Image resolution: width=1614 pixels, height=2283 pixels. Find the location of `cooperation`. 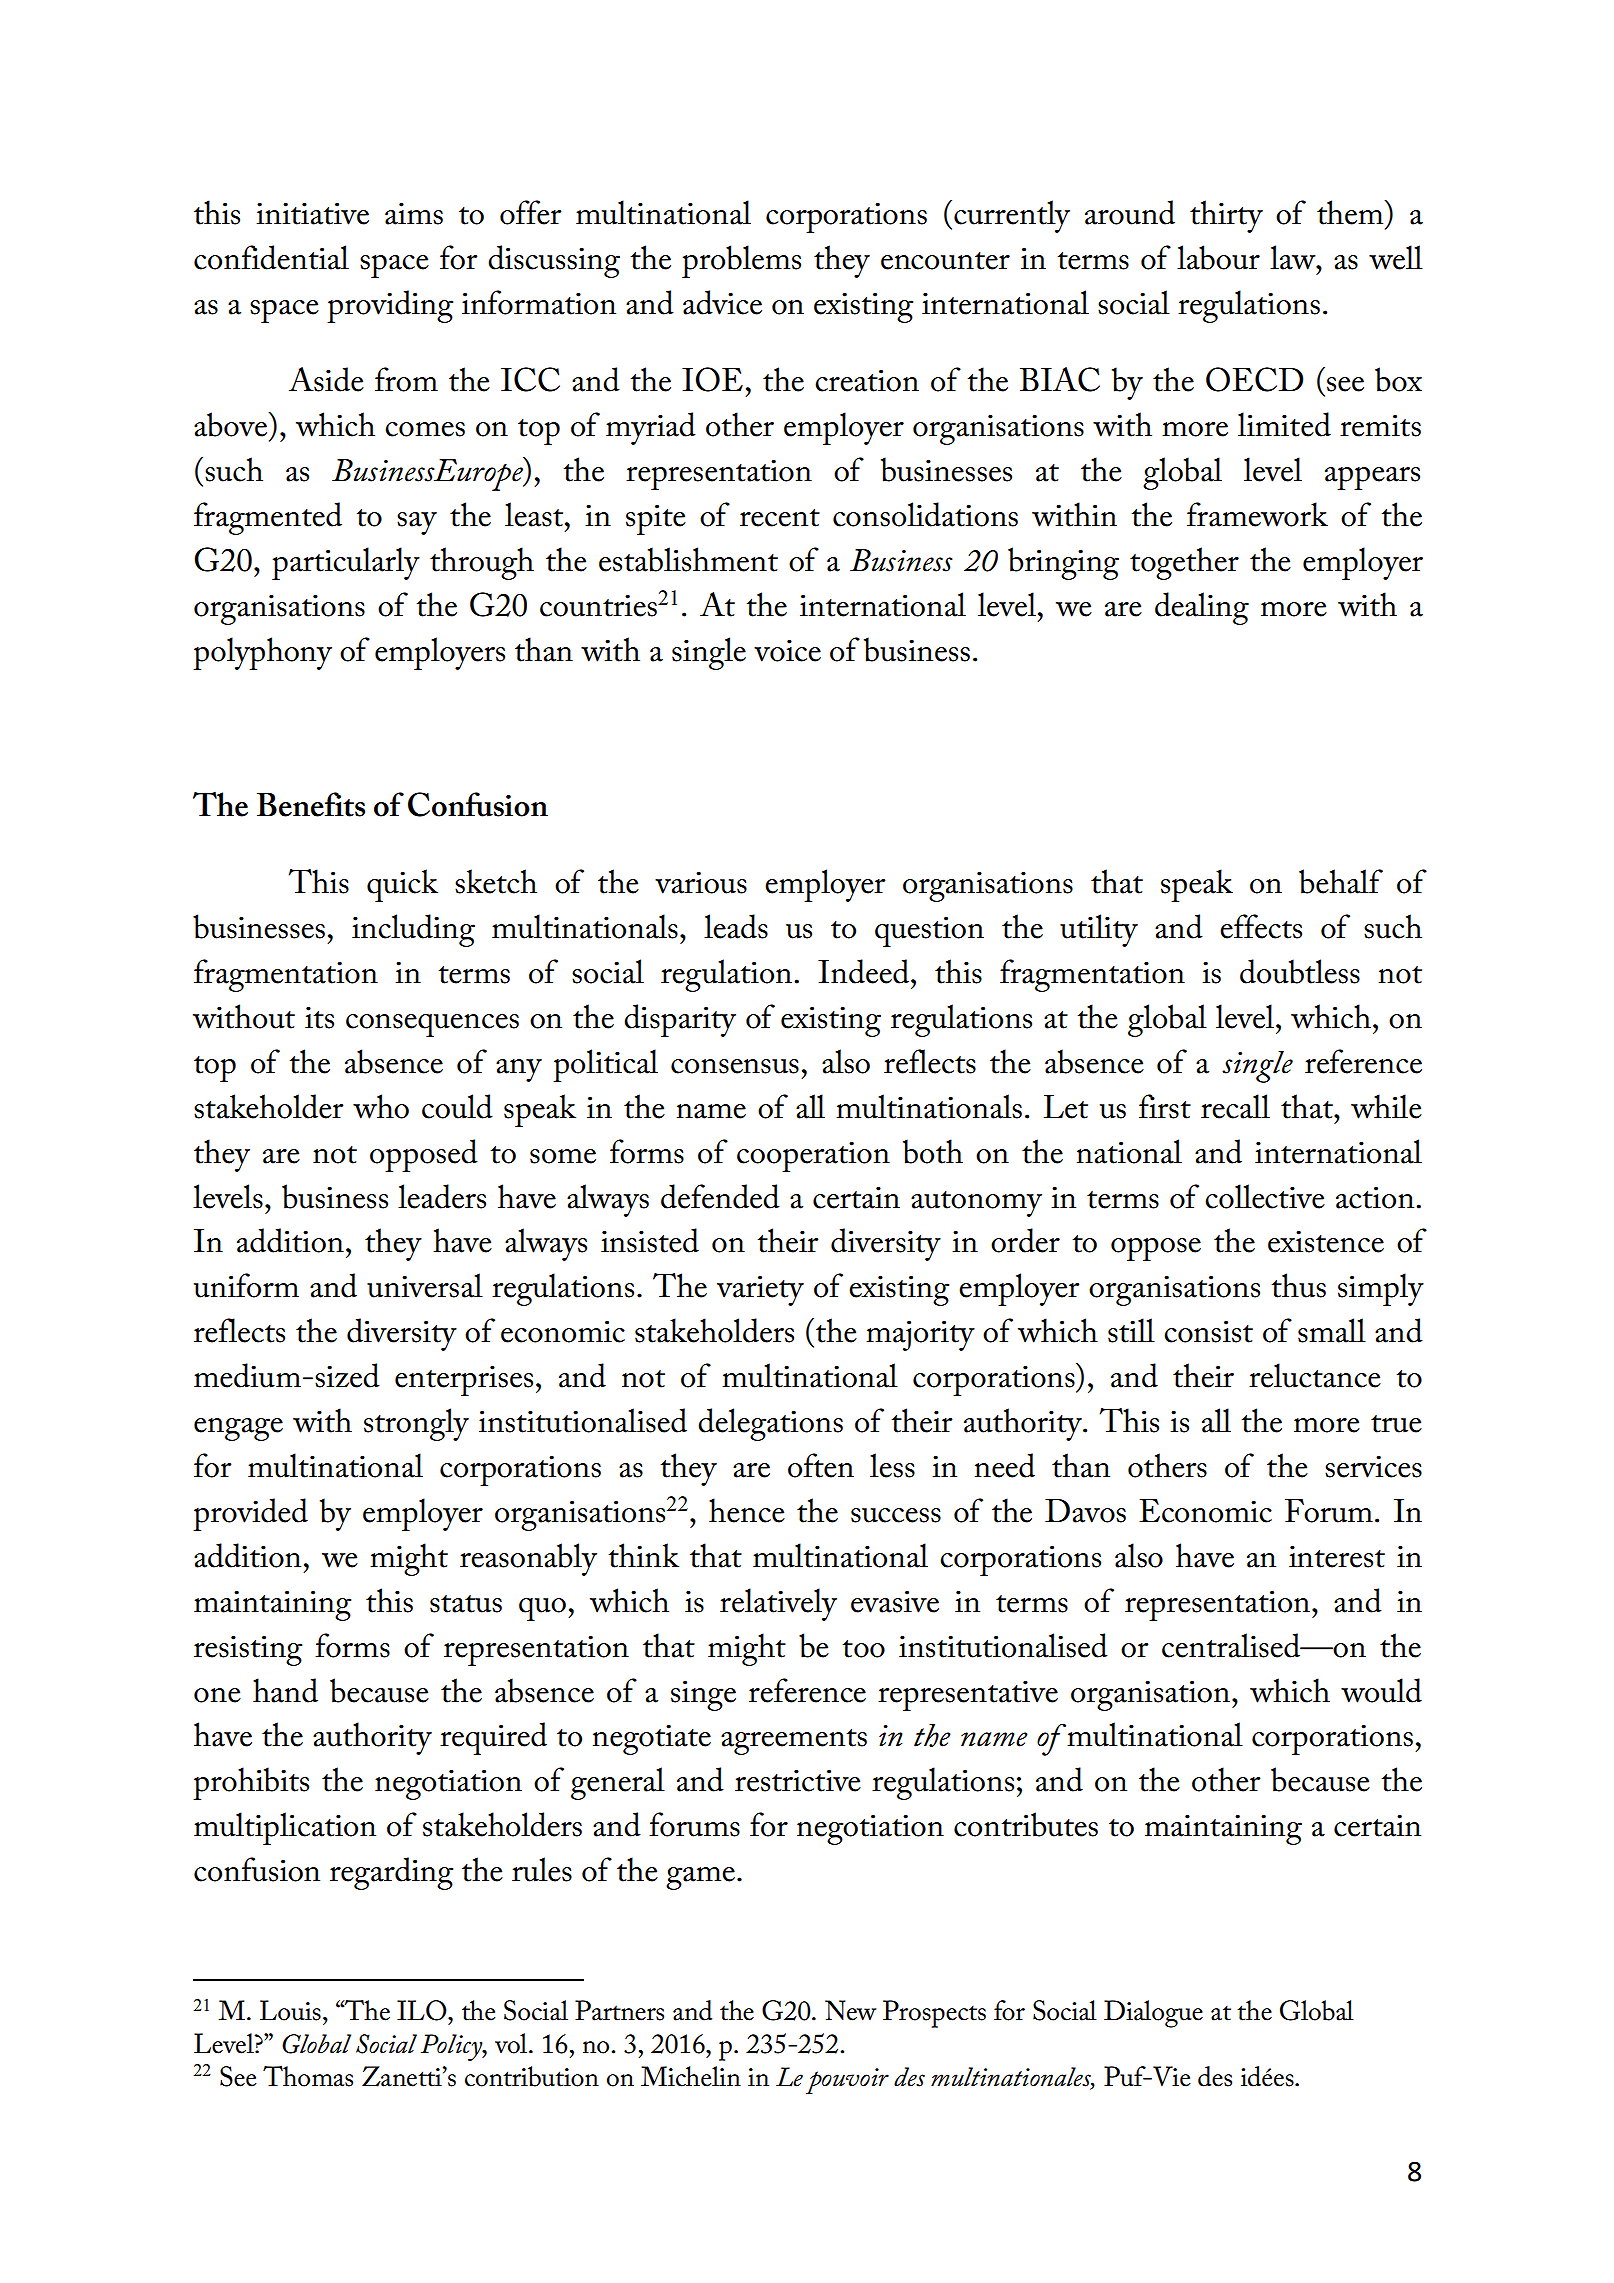

cooperation is located at coordinates (813, 1156).
